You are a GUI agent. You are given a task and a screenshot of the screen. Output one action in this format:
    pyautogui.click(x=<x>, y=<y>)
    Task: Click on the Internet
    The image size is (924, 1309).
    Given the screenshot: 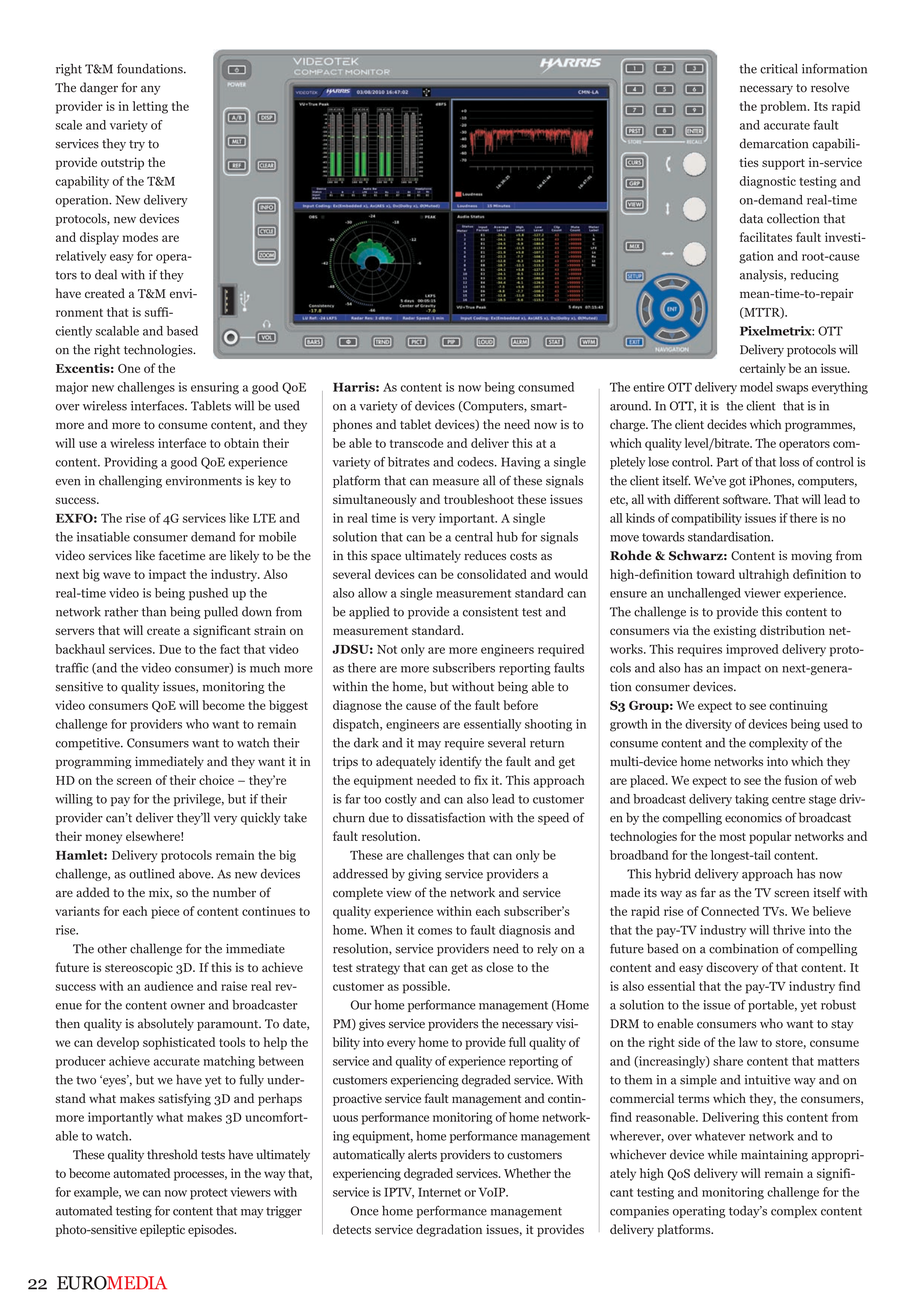 What is the action you would take?
    pyautogui.click(x=439, y=1192)
